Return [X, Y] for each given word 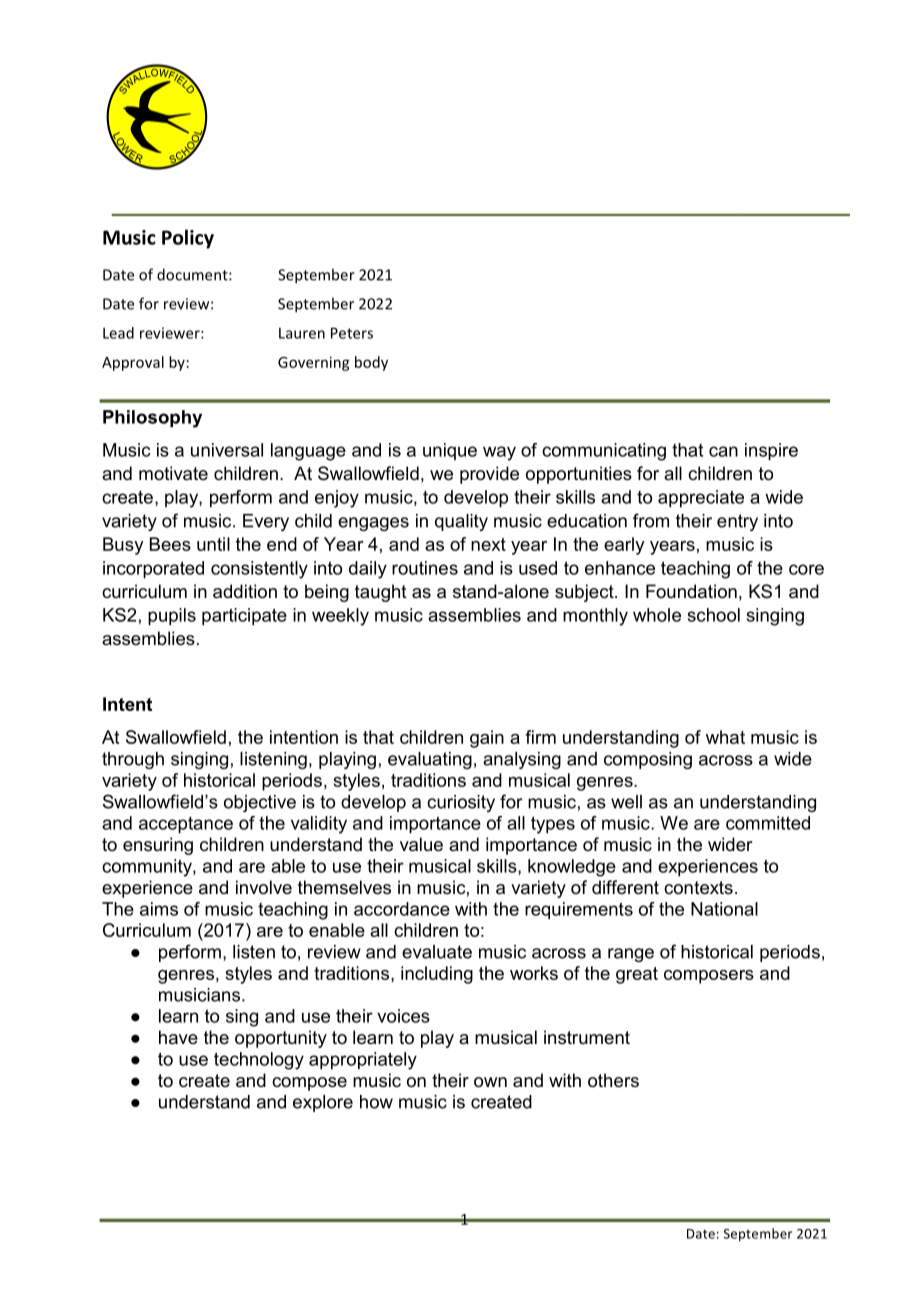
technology [259, 1061]
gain [487, 739]
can [723, 451]
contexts [698, 888]
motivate [173, 473]
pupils [172, 617]
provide [489, 475]
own [490, 1082]
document [193, 274]
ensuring [158, 846]
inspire [771, 452]
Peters [352, 333]
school [714, 615]
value [421, 844]
